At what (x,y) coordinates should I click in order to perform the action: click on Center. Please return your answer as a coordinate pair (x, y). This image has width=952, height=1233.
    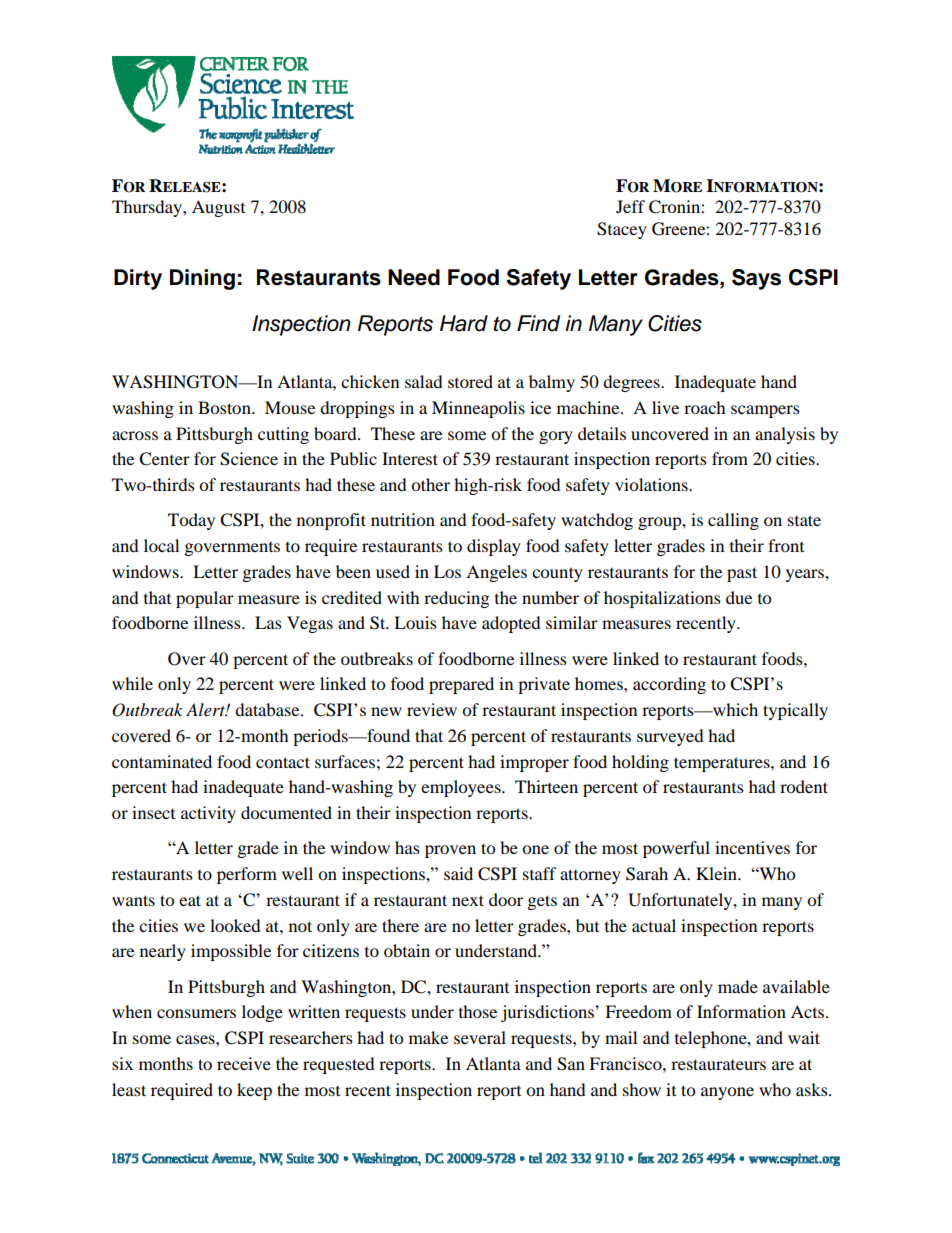
    Looking at the image, I should click on (164, 459).
